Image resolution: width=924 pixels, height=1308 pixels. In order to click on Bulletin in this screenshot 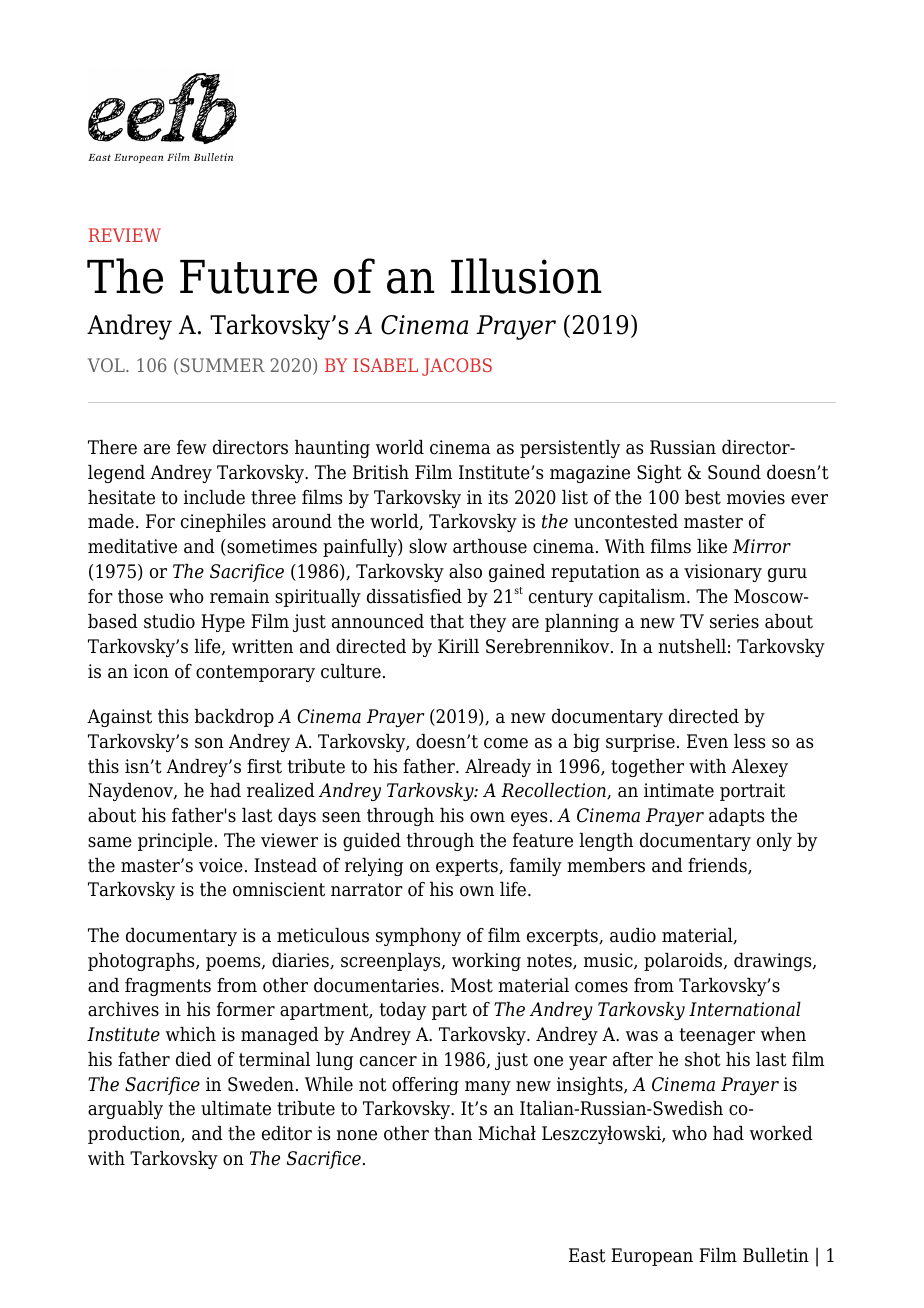, I will do `click(776, 1255)`.
